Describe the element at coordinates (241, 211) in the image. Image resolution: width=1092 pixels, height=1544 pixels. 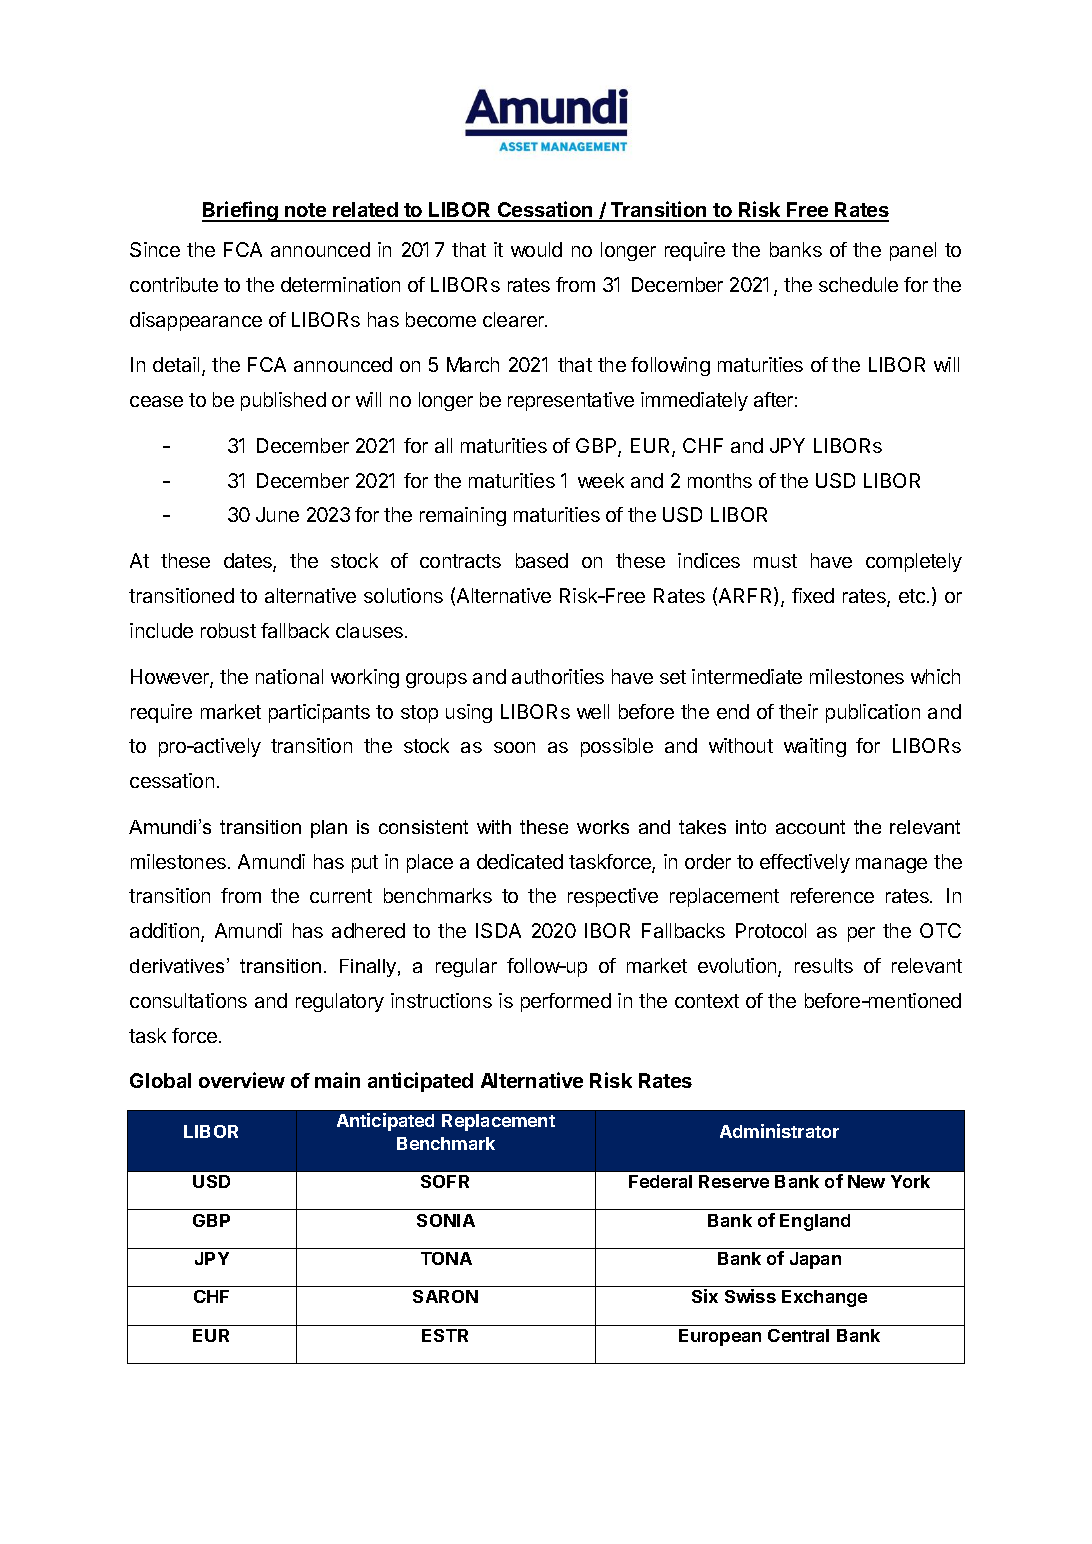
I see `Briefing` at that location.
